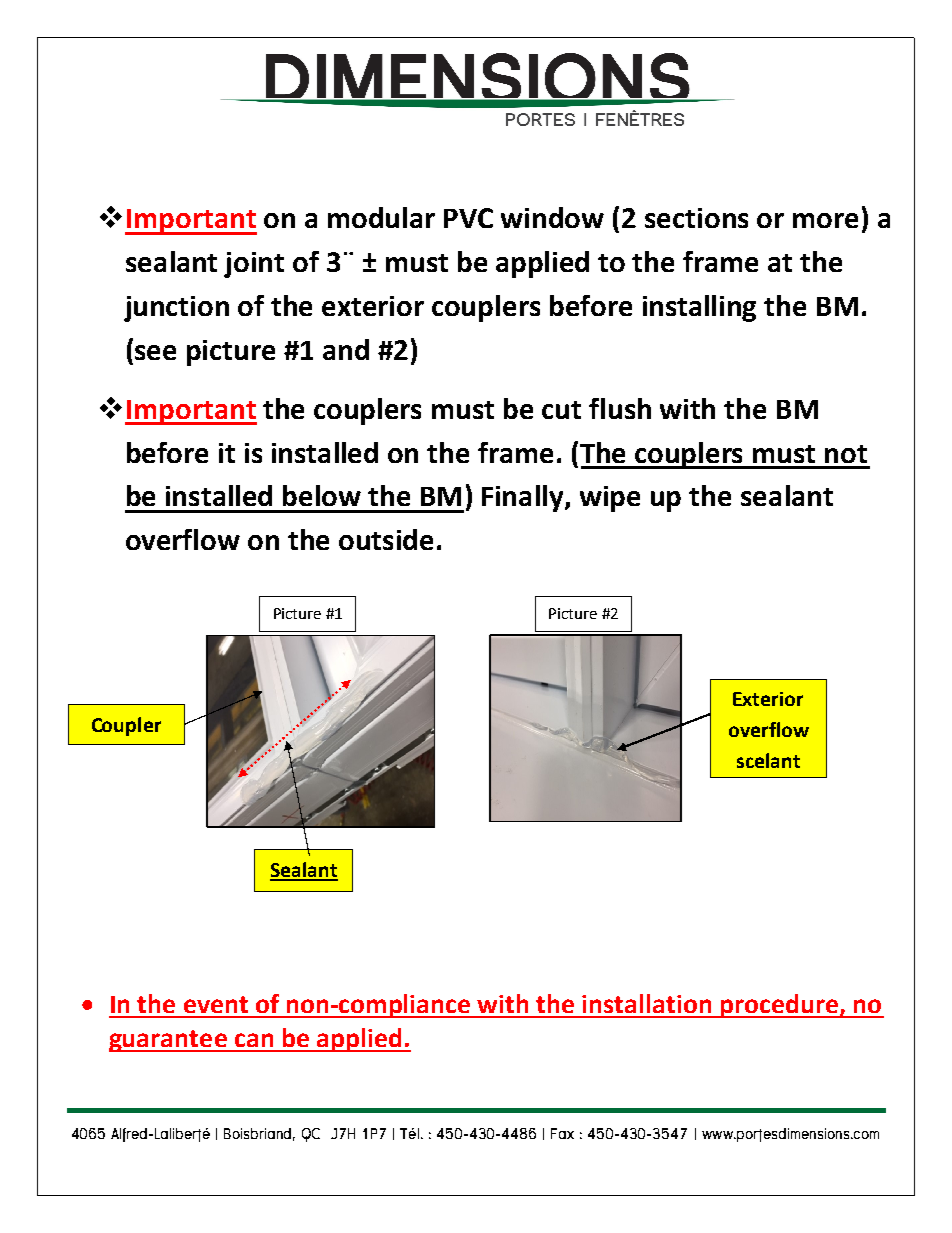  What do you see at coordinates (610, 499) in the image?
I see `wipe` at bounding box center [610, 499].
